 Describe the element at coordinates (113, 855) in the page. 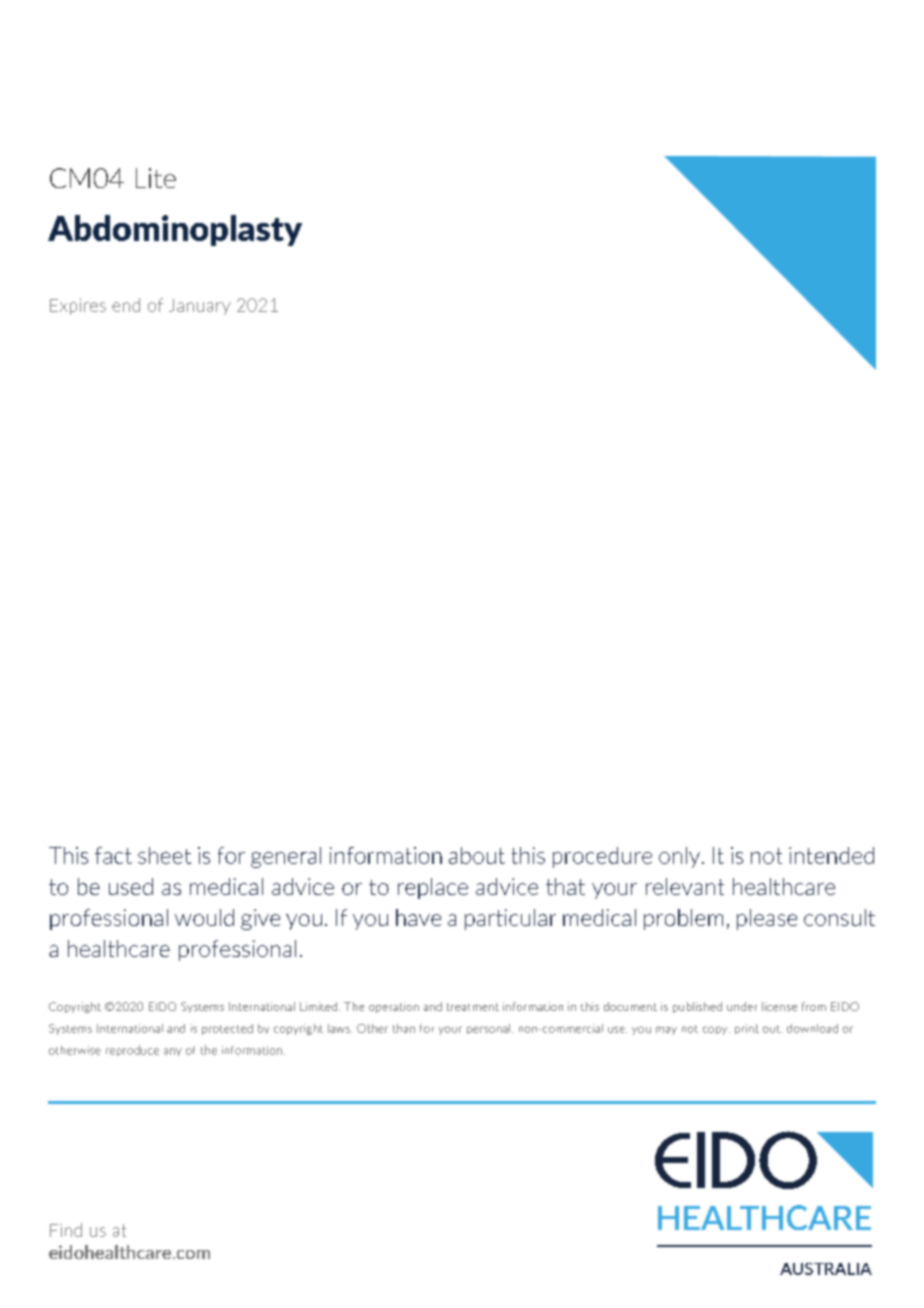

I see `fact` at that location.
